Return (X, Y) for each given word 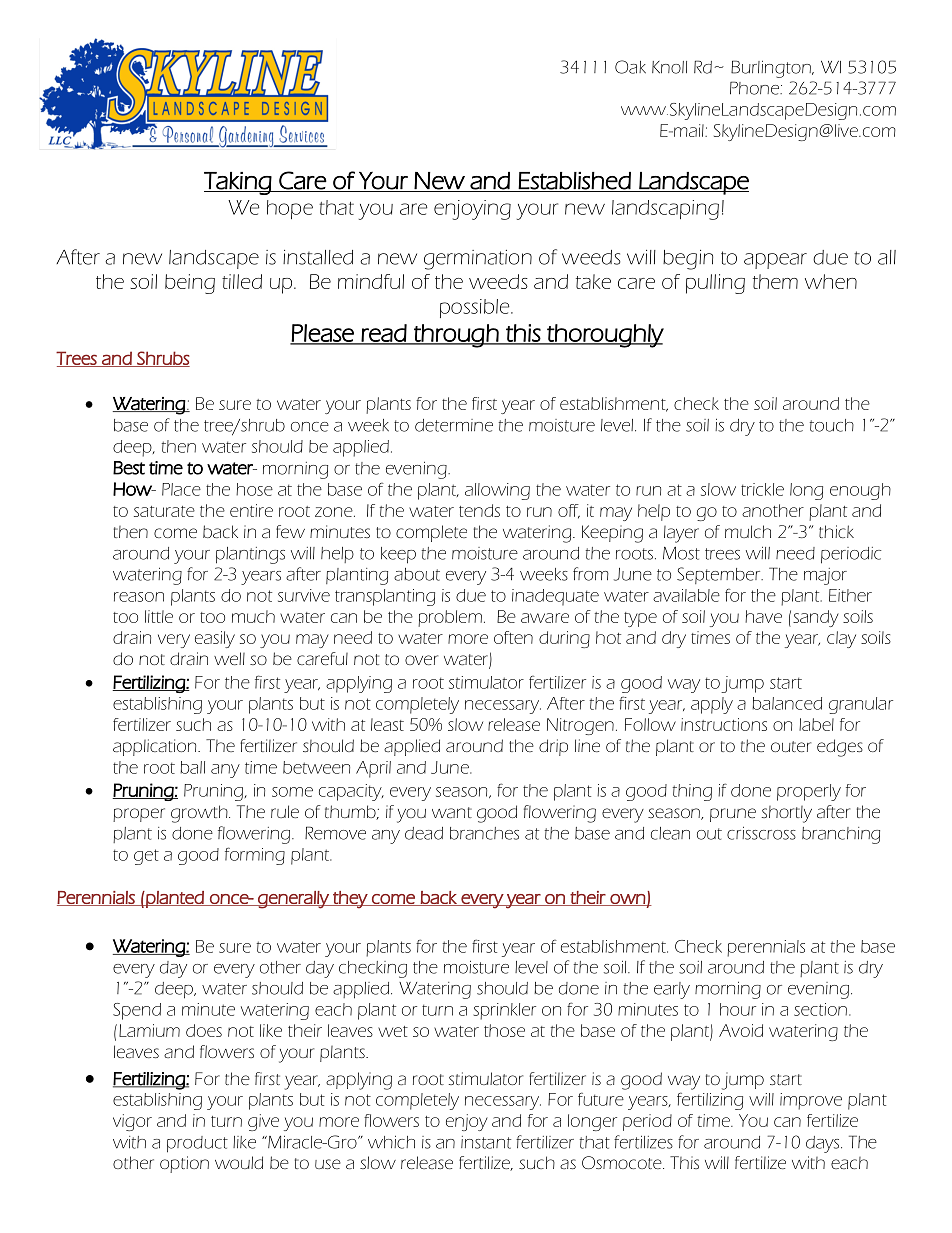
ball (192, 767)
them (775, 281)
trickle (762, 489)
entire (251, 510)
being (190, 284)
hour (738, 1009)
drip (553, 747)
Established (574, 181)
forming (255, 856)
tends (479, 510)
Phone (755, 88)
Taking (238, 183)
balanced (787, 703)
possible (476, 308)
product (197, 1144)
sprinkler (505, 1011)
